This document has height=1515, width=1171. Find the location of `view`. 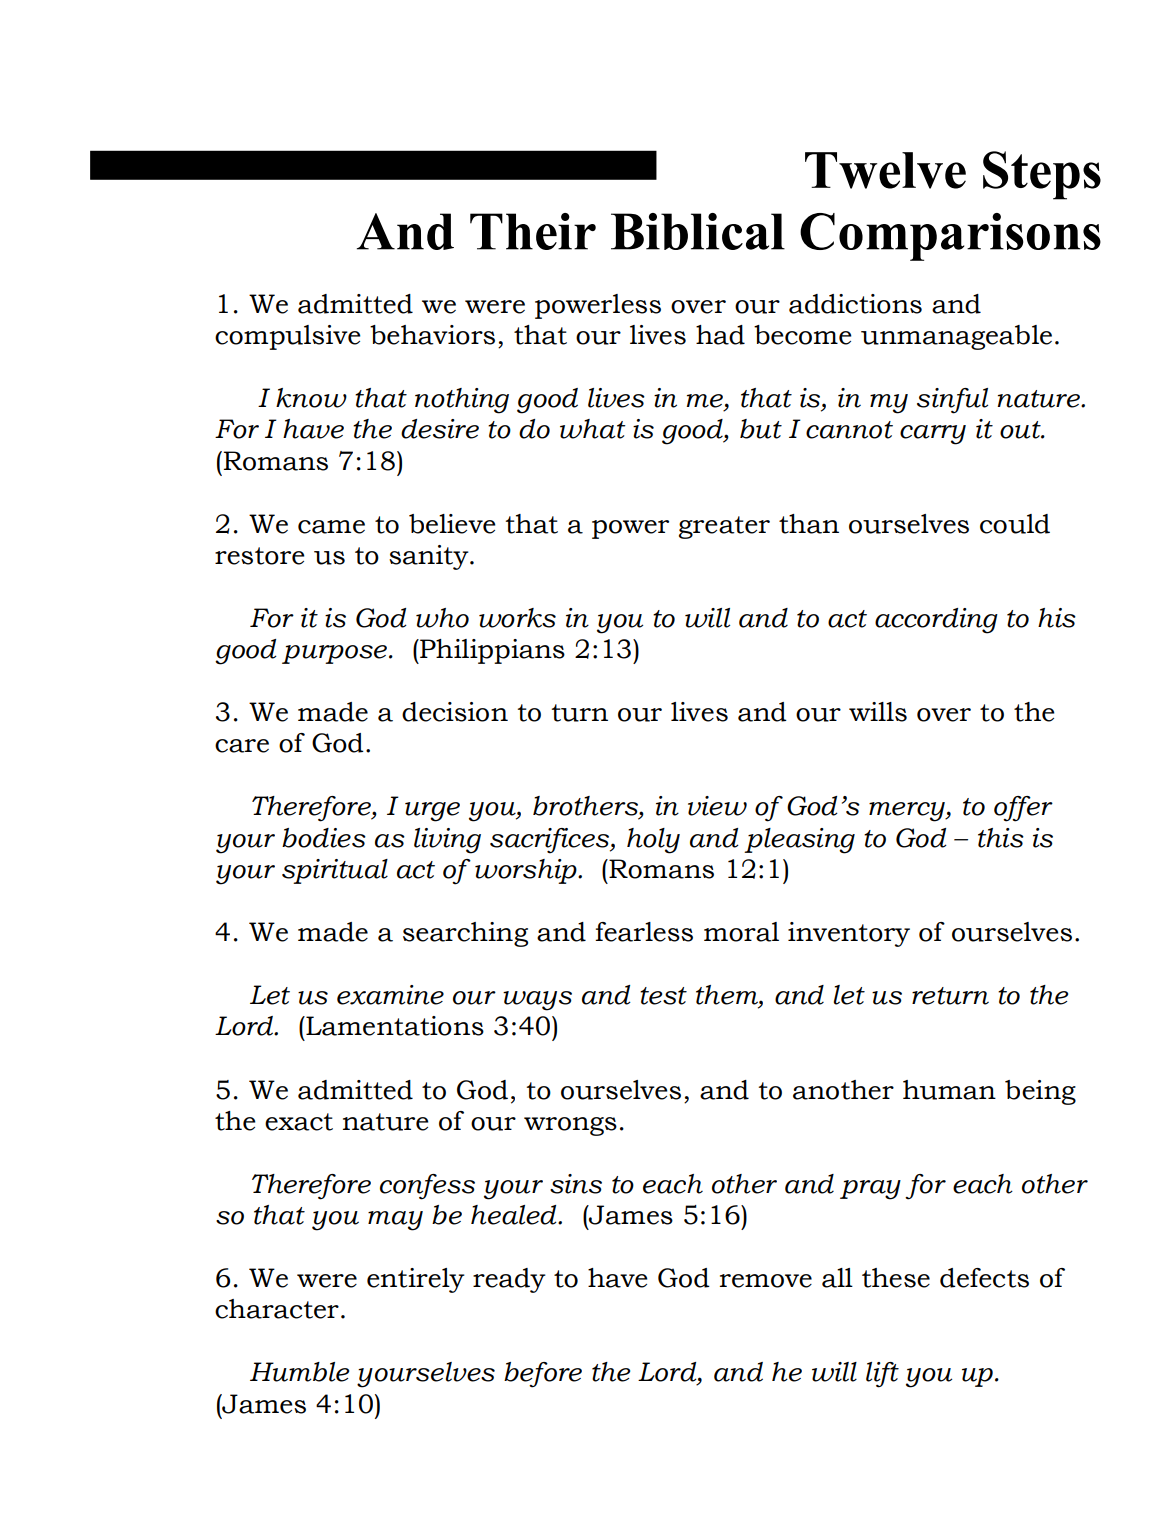

view is located at coordinates (717, 806).
